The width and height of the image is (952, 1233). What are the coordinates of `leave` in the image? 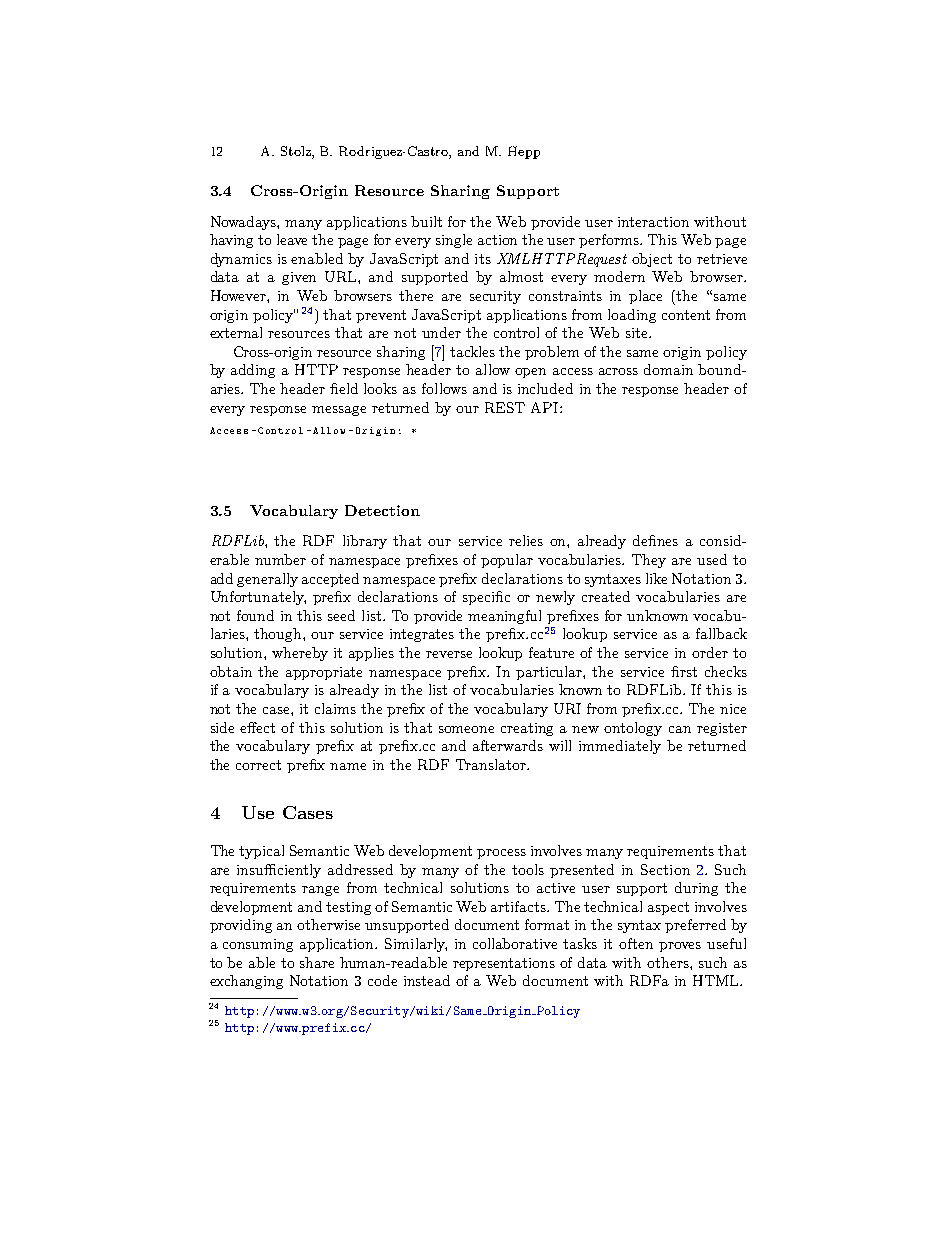 It's located at (292, 239).
